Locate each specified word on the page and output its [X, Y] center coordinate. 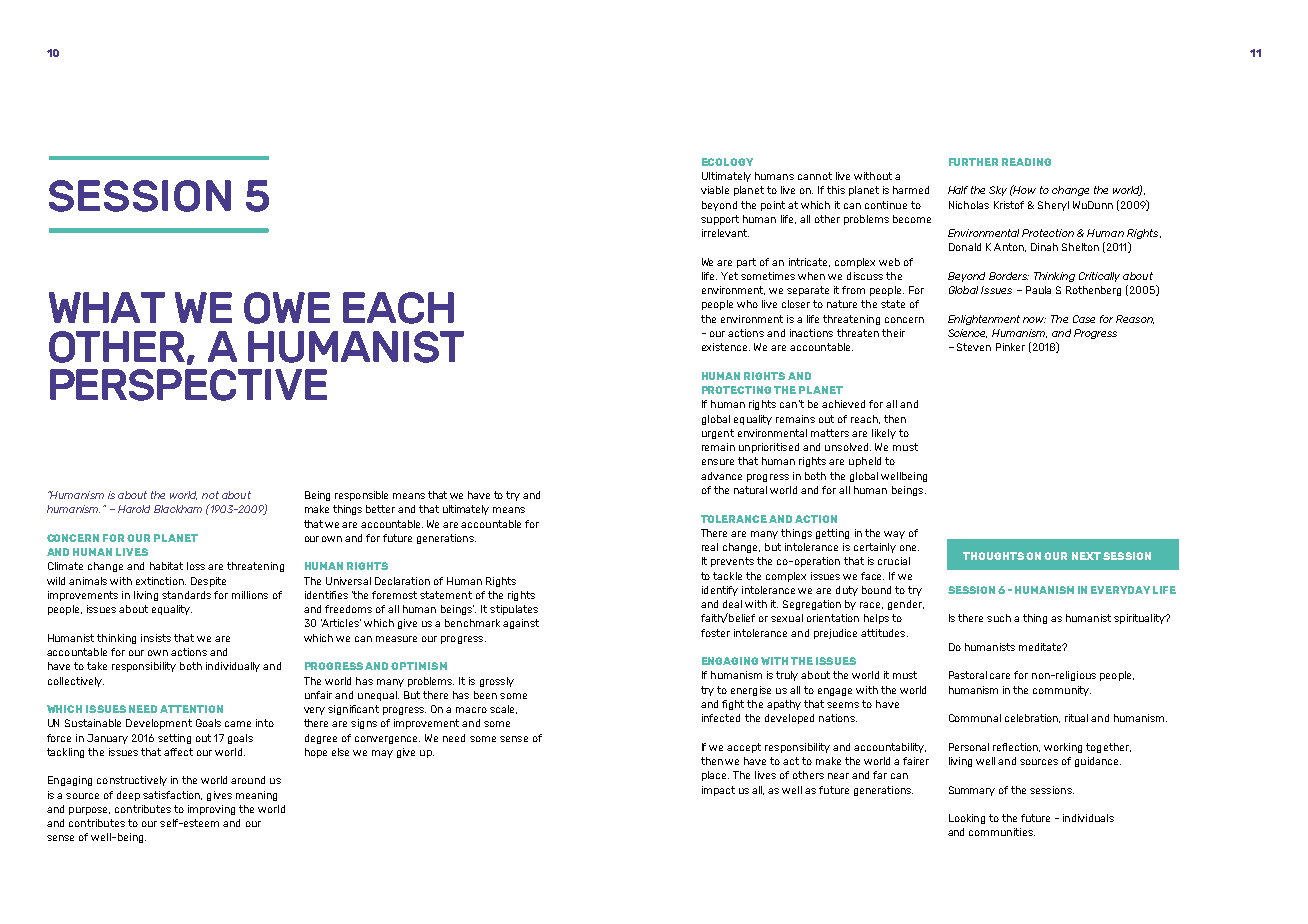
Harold [134, 509]
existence [726, 347]
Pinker [1010, 347]
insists [156, 638]
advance [721, 476]
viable [715, 190]
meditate [1041, 647]
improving [211, 810]
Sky [998, 191]
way [894, 535]
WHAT [107, 307]
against [521, 624]
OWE [287, 308]
